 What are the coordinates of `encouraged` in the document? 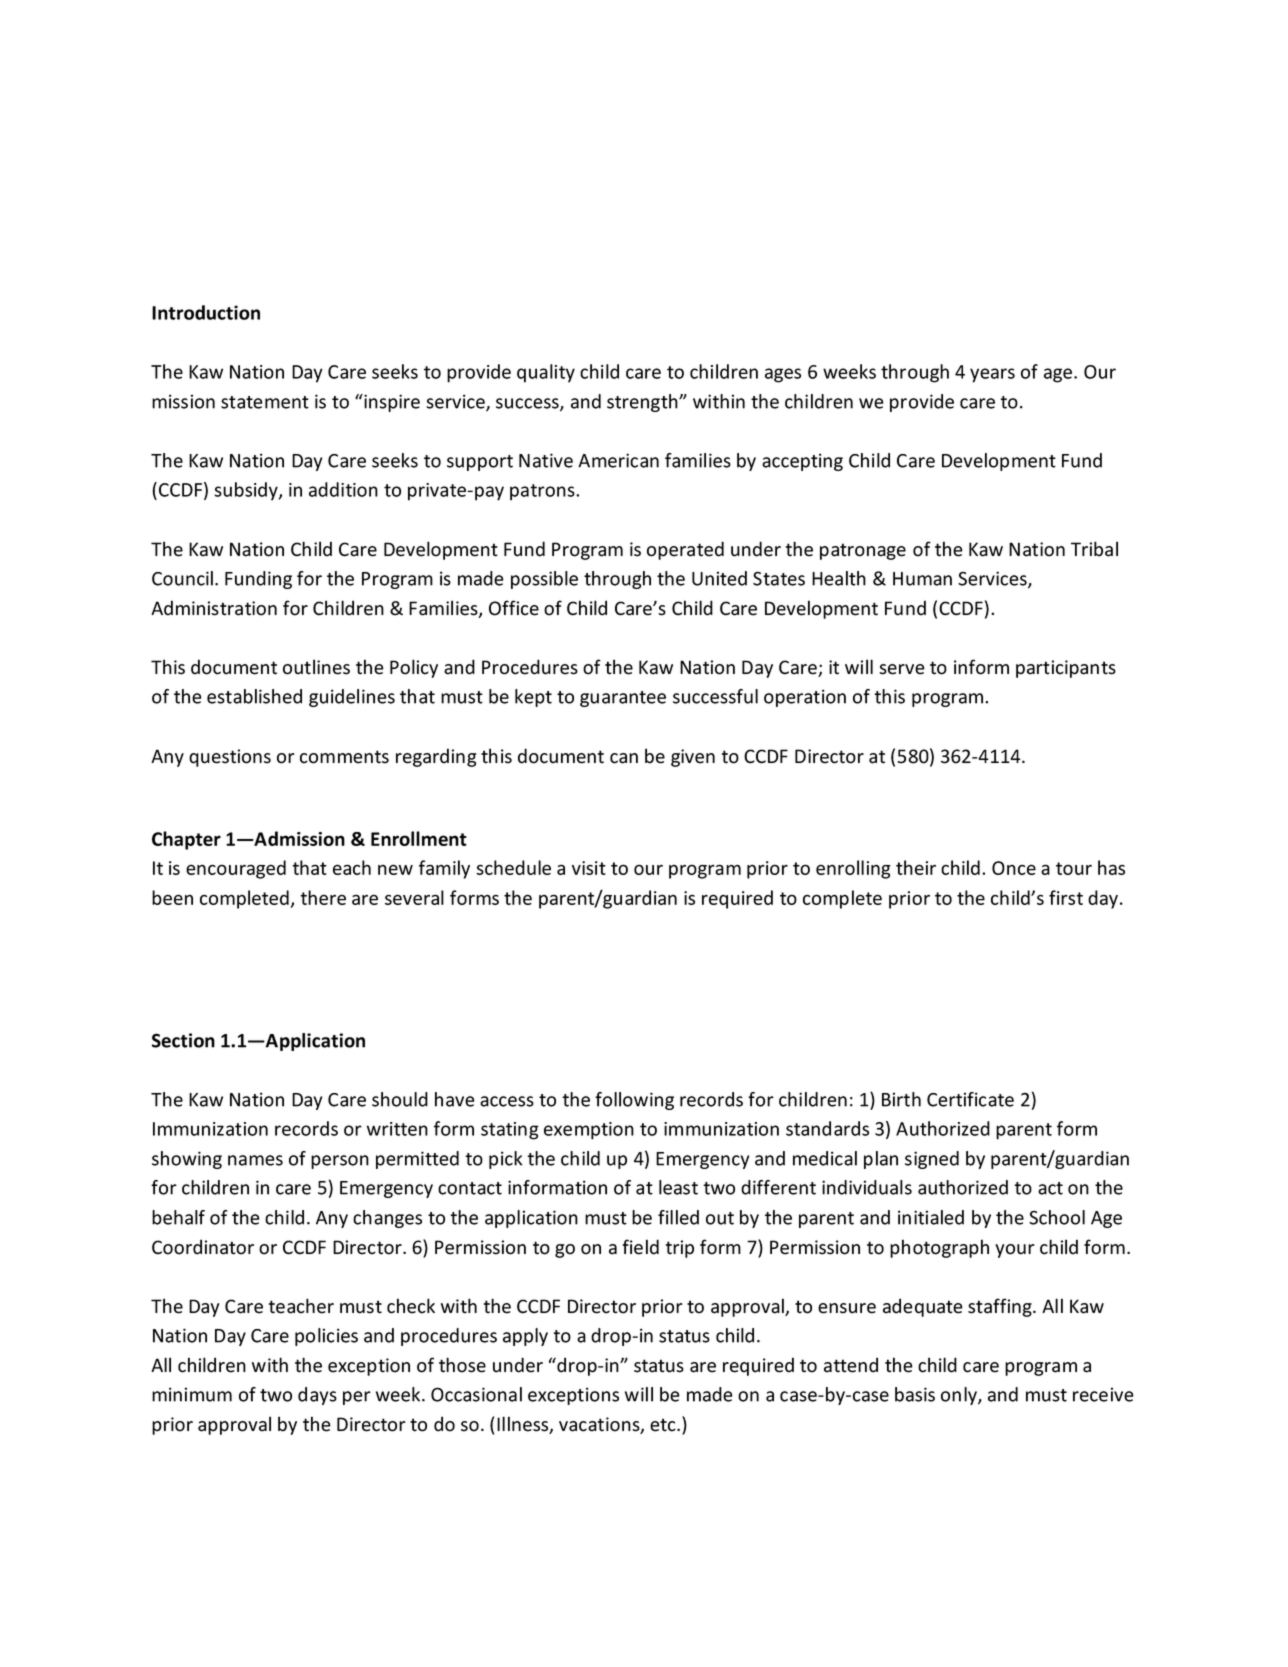 It's located at (236, 869).
